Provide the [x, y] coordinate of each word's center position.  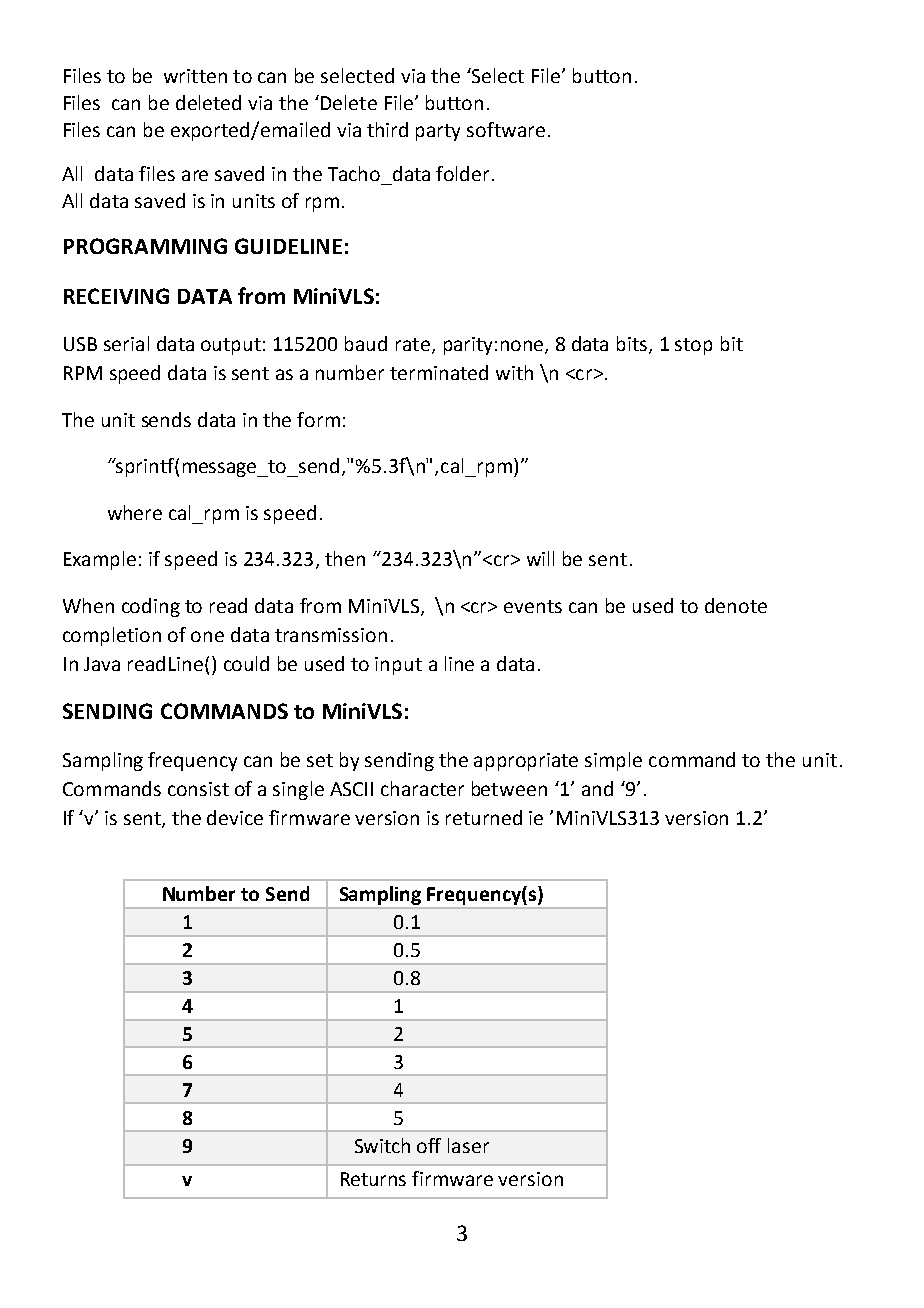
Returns [373, 1179]
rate [413, 344]
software [506, 129]
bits [633, 345]
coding [151, 607]
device [235, 817]
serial [126, 343]
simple [613, 761]
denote [736, 605]
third [387, 129]
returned [484, 817]
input [398, 666]
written [195, 76]
